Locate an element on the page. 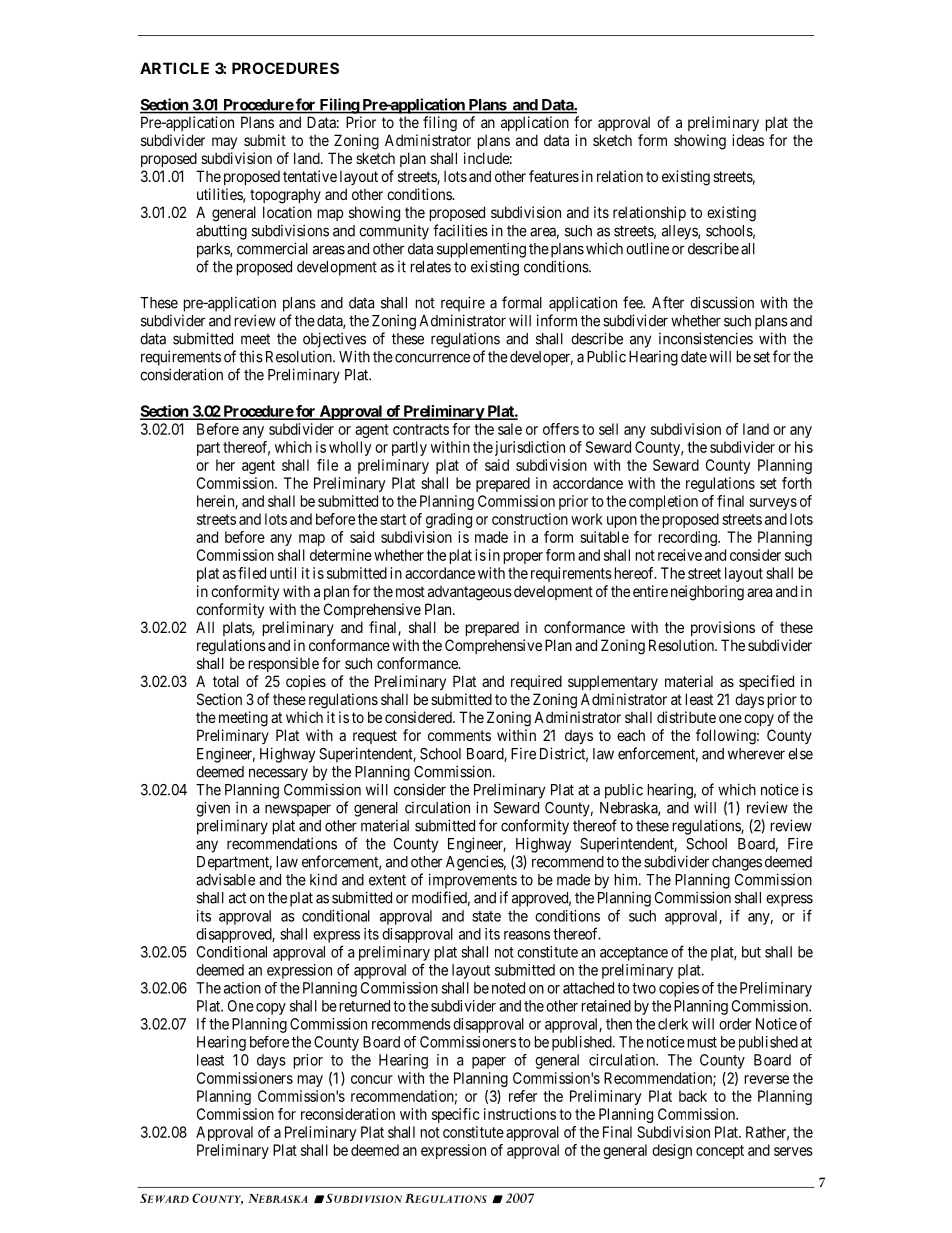  ideas is located at coordinates (748, 140).
